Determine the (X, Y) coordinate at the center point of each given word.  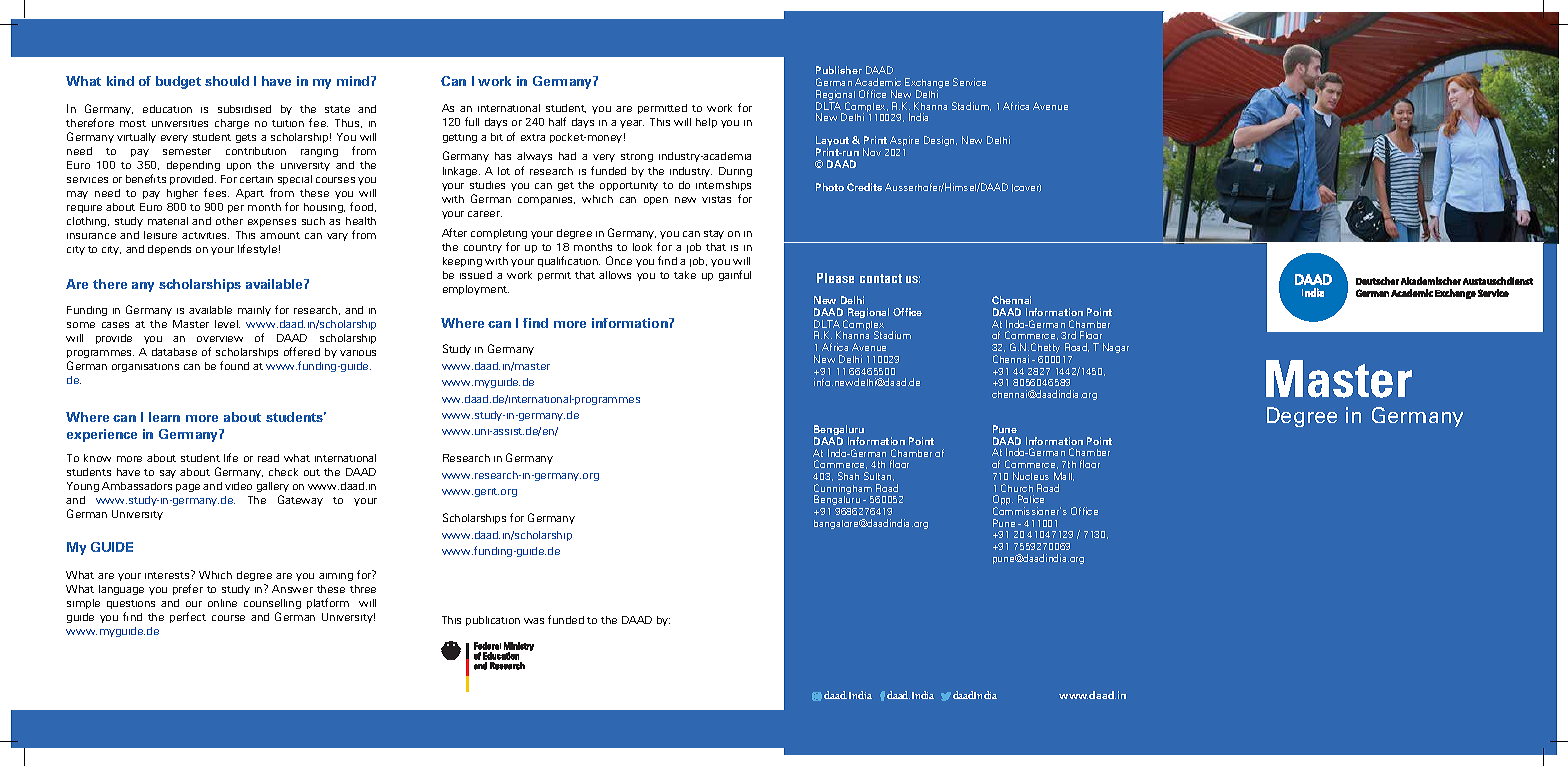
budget (178, 82)
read (268, 458)
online (222, 603)
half (557, 121)
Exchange (927, 84)
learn (164, 417)
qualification (569, 261)
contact (881, 278)
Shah (848, 476)
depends (169, 250)
